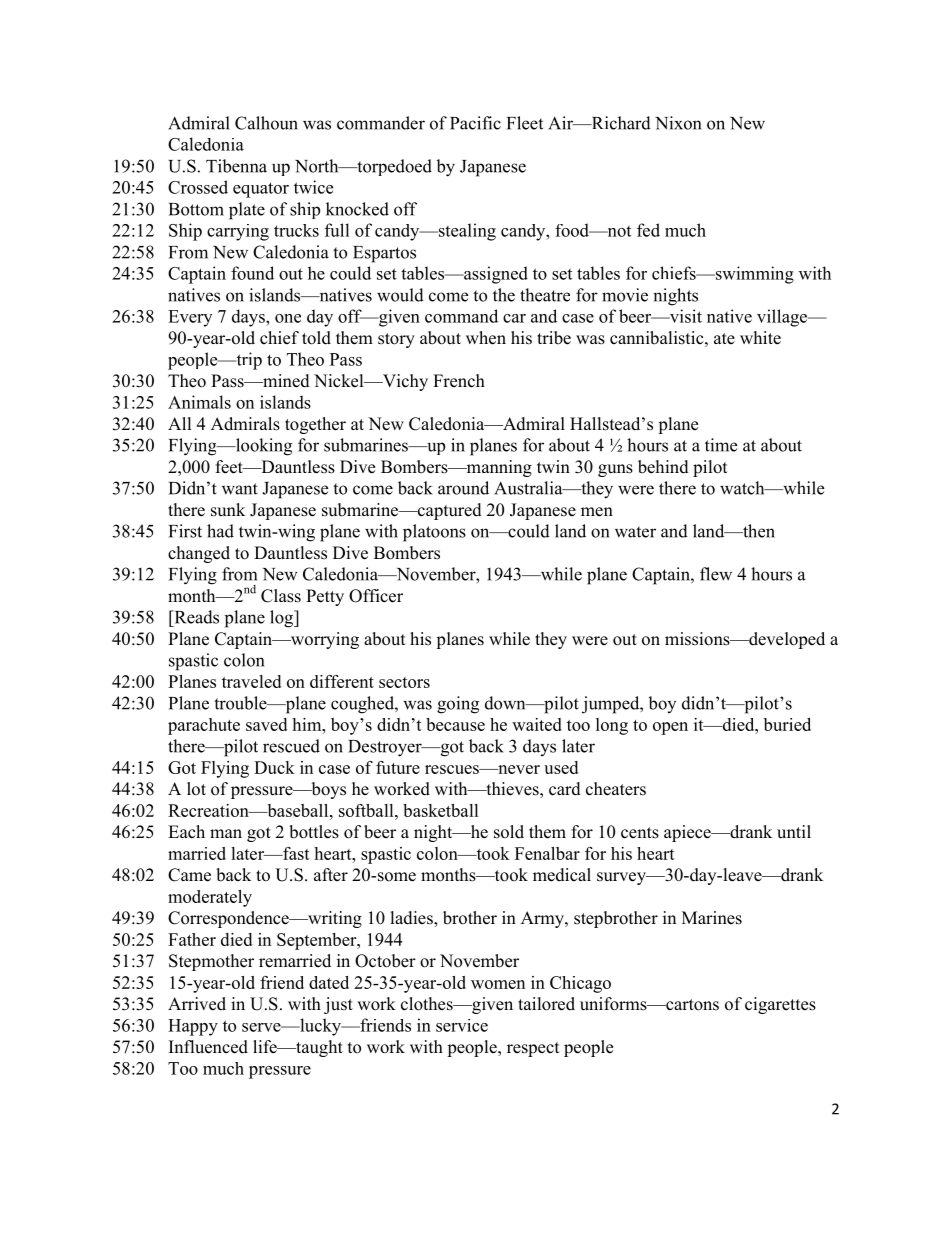 The width and height of the screenshot is (952, 1233). Describe the element at coordinates (434, 533) in the screenshot. I see `platoons` at that location.
